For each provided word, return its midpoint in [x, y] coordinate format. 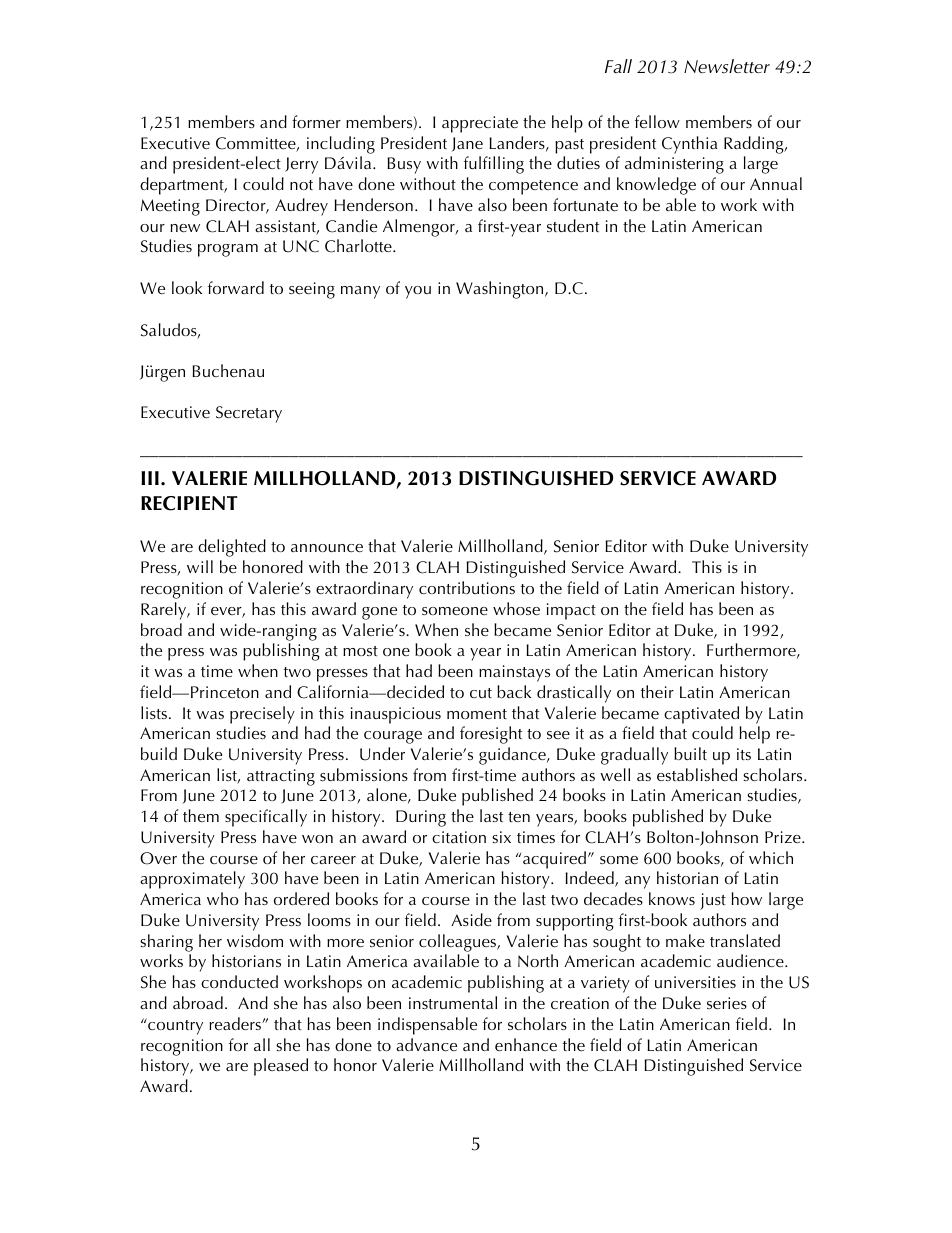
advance [426, 1044]
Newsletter [727, 66]
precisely [262, 715]
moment [477, 714]
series [727, 1003]
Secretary [249, 414]
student [573, 225]
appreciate [480, 124]
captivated [701, 715]
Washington [501, 290]
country [174, 1026]
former [316, 121]
